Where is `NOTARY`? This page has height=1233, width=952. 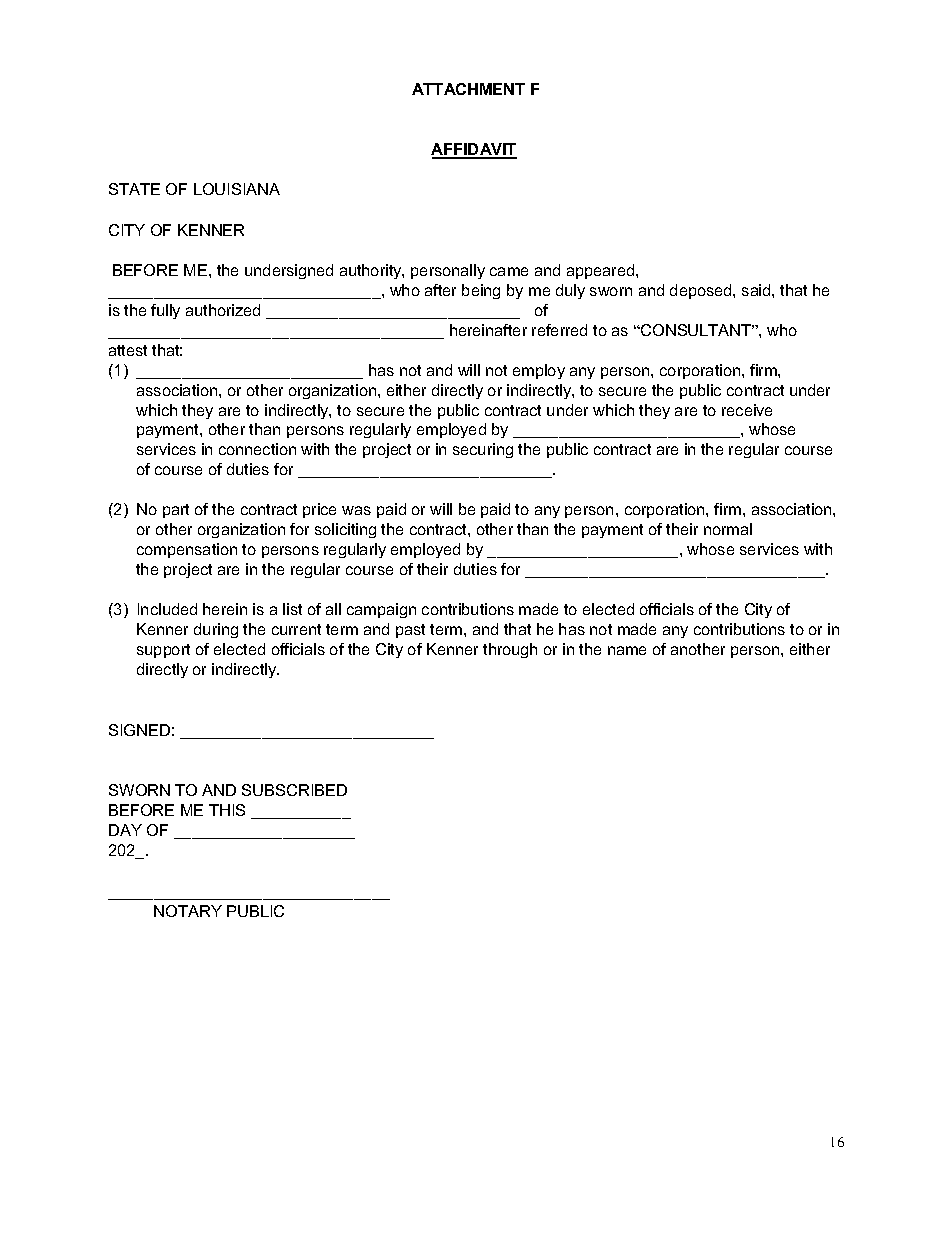 NOTARY is located at coordinates (188, 911).
